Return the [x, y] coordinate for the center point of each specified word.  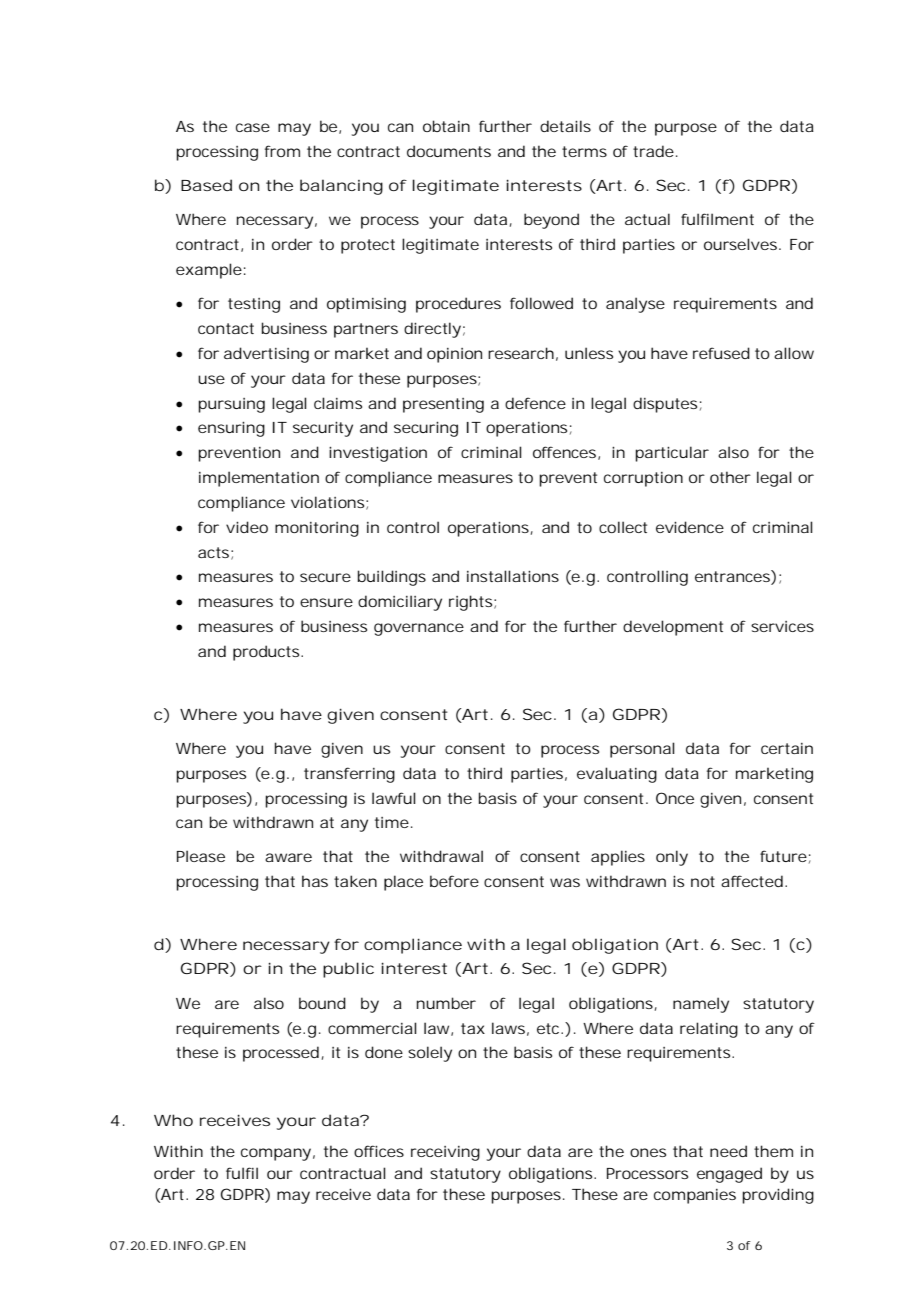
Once [675, 798]
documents [449, 151]
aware [288, 857]
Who [173, 1120]
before [454, 881]
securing [426, 429]
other [730, 477]
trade [655, 151]
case [253, 127]
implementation [259, 479]
